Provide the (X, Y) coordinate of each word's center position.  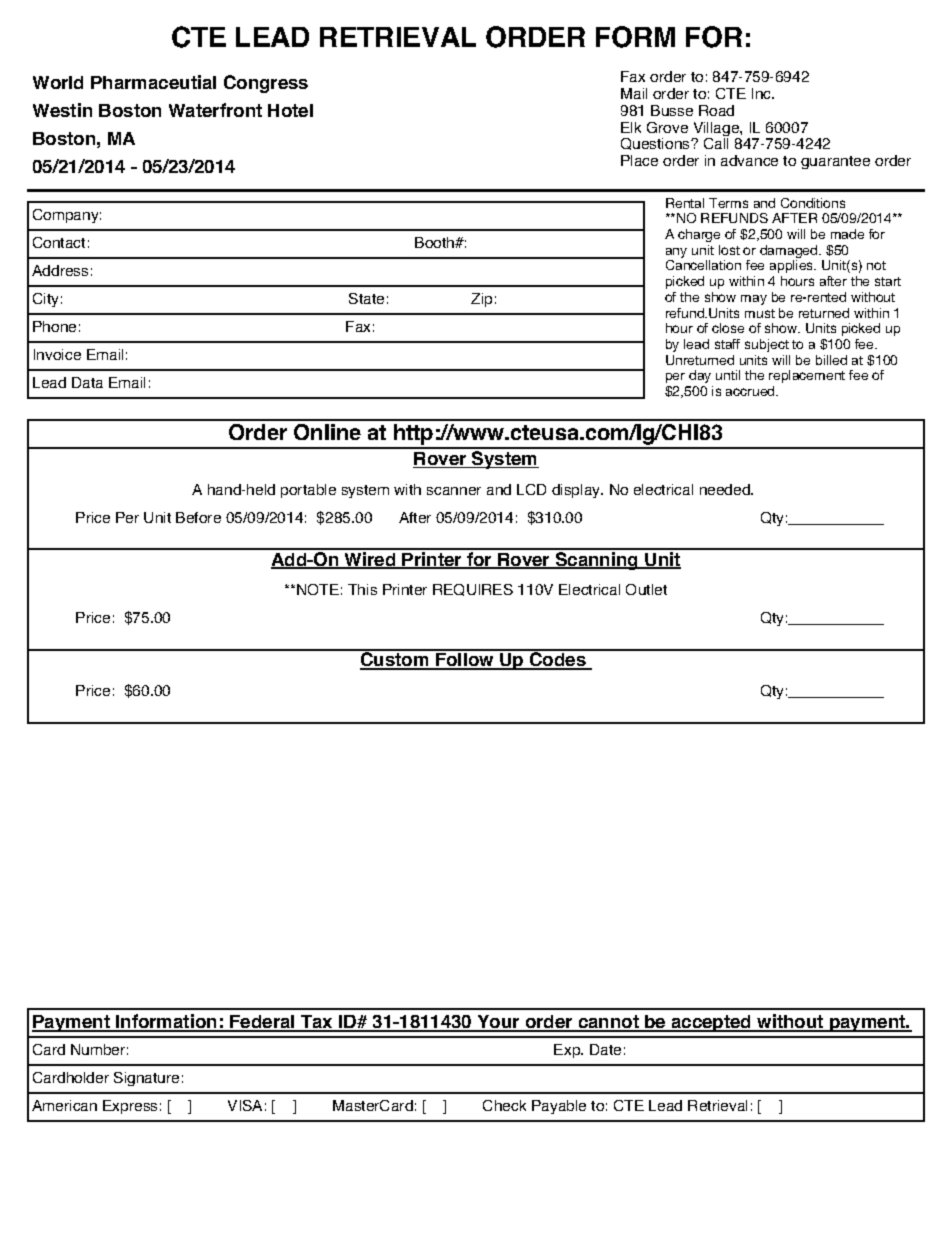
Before (198, 517)
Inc (763, 93)
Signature (146, 1079)
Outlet (646, 589)
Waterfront (215, 110)
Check (504, 1105)
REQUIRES (473, 590)
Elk (631, 127)
